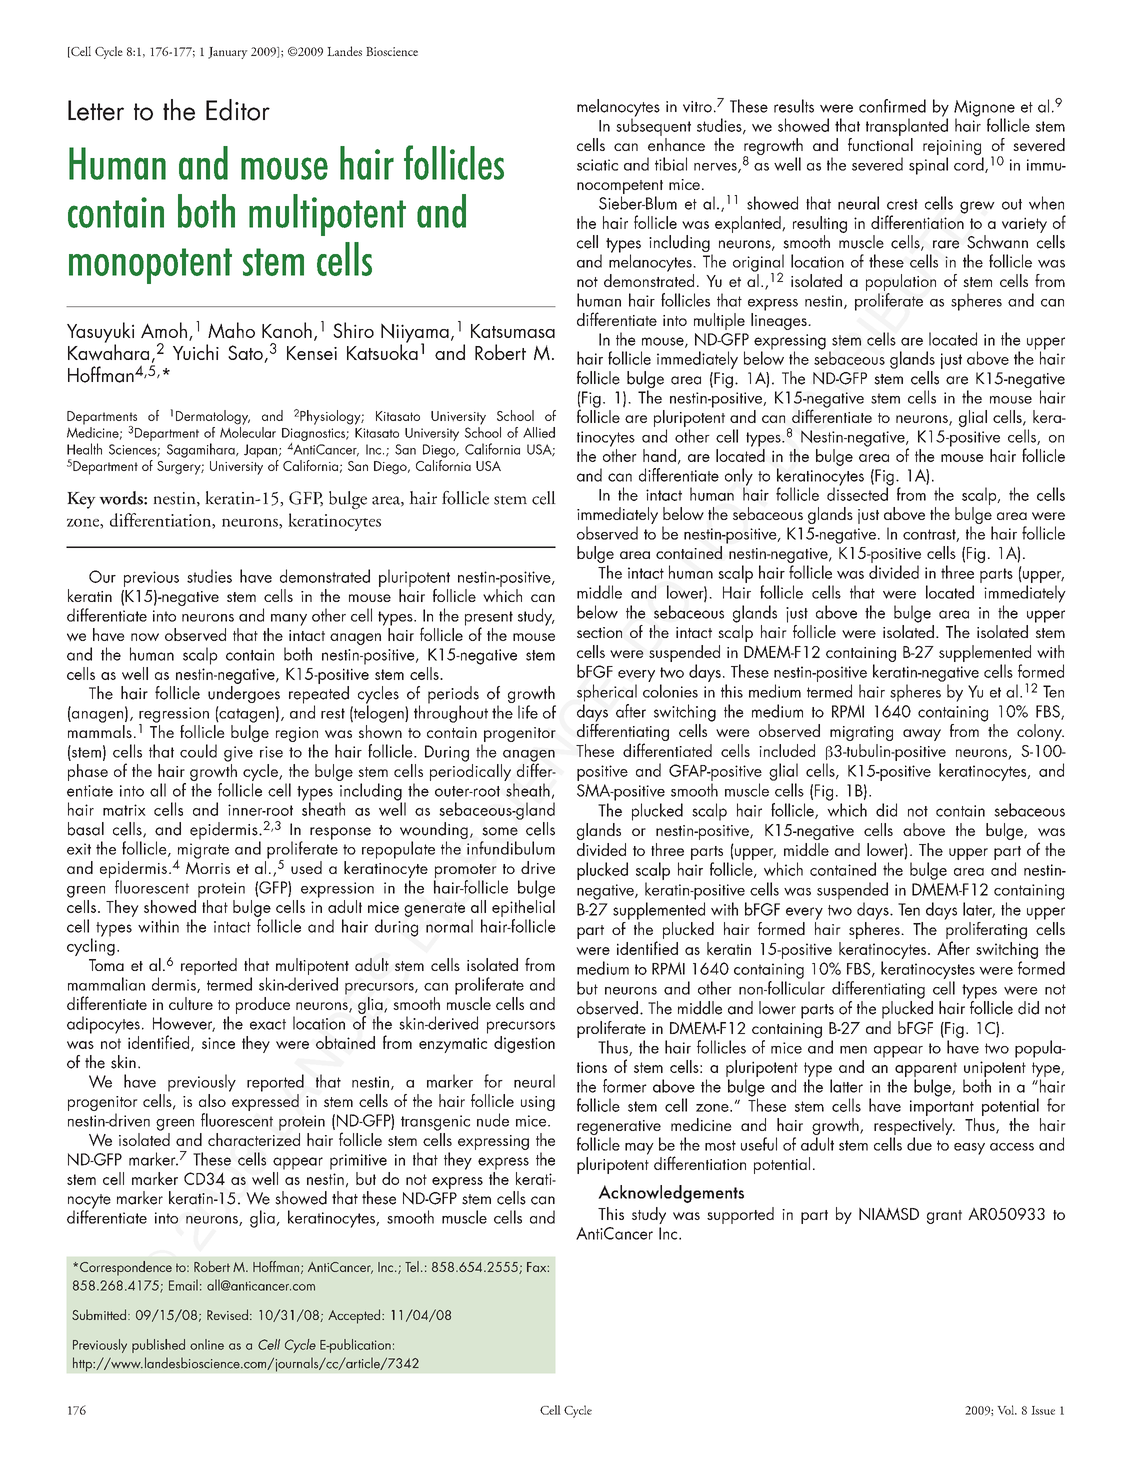  What do you see at coordinates (238, 110) in the screenshot?
I see `Editor` at bounding box center [238, 110].
